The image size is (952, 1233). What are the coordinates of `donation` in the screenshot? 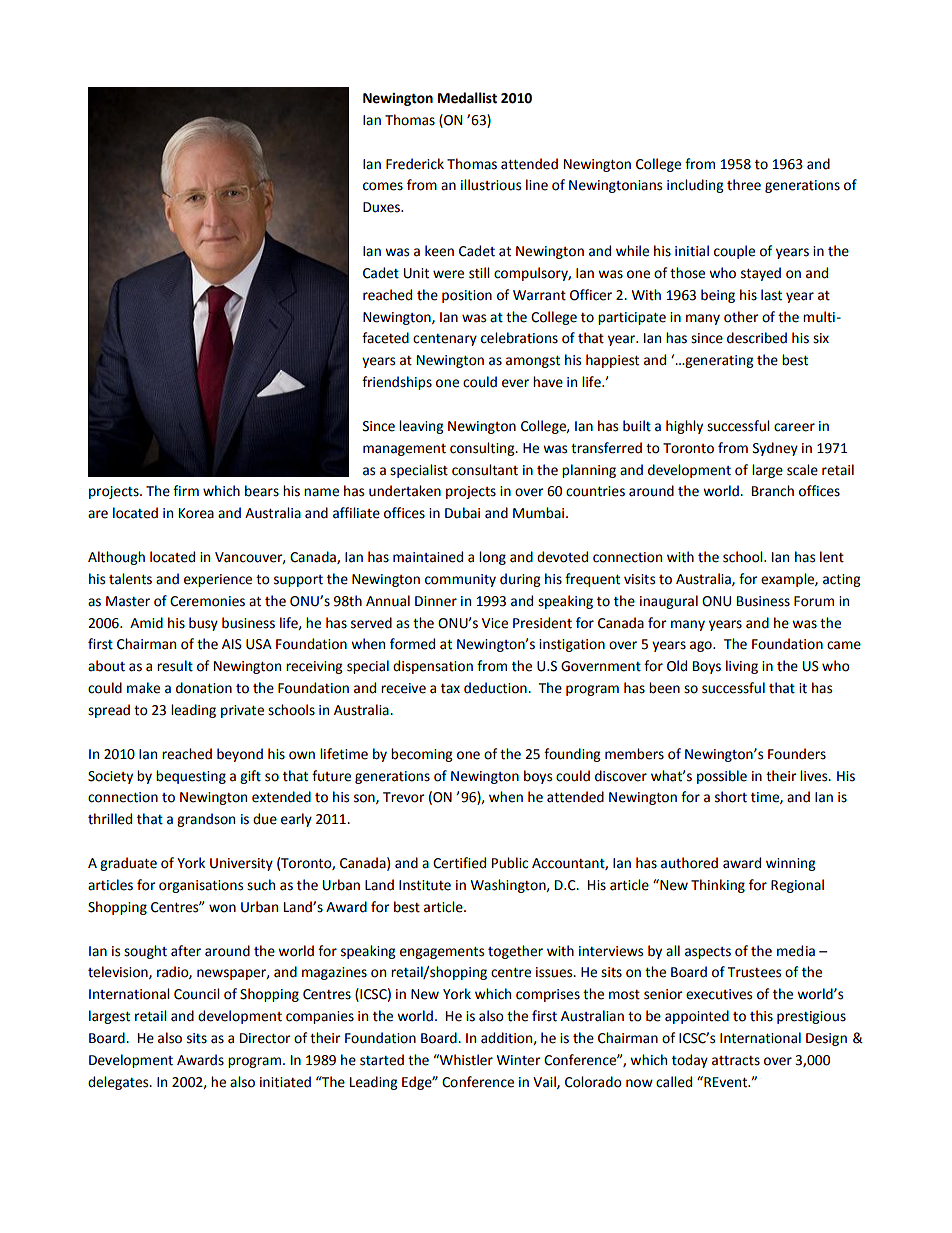 It's located at (204, 688).
